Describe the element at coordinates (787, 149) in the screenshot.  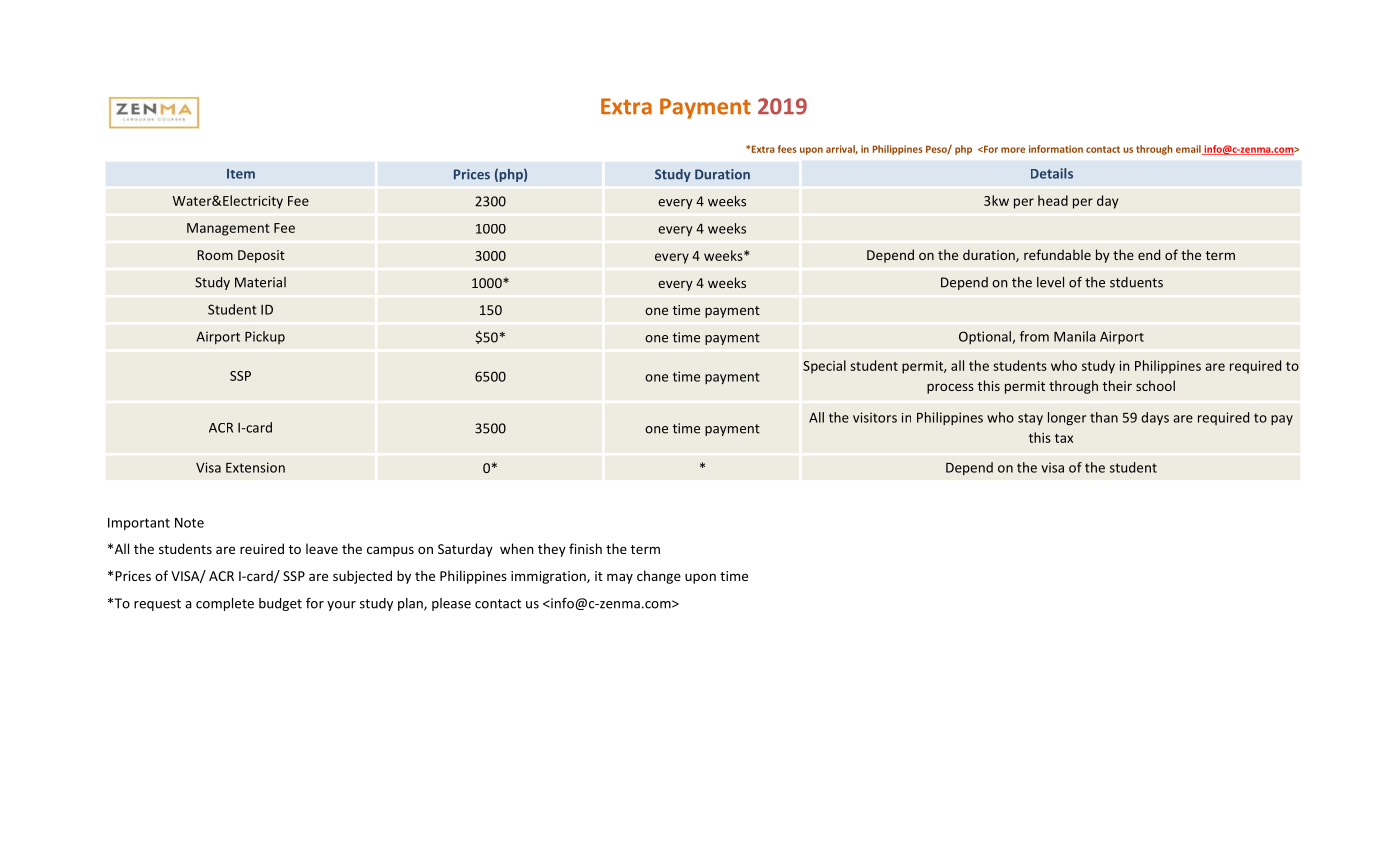
I see `fees` at that location.
